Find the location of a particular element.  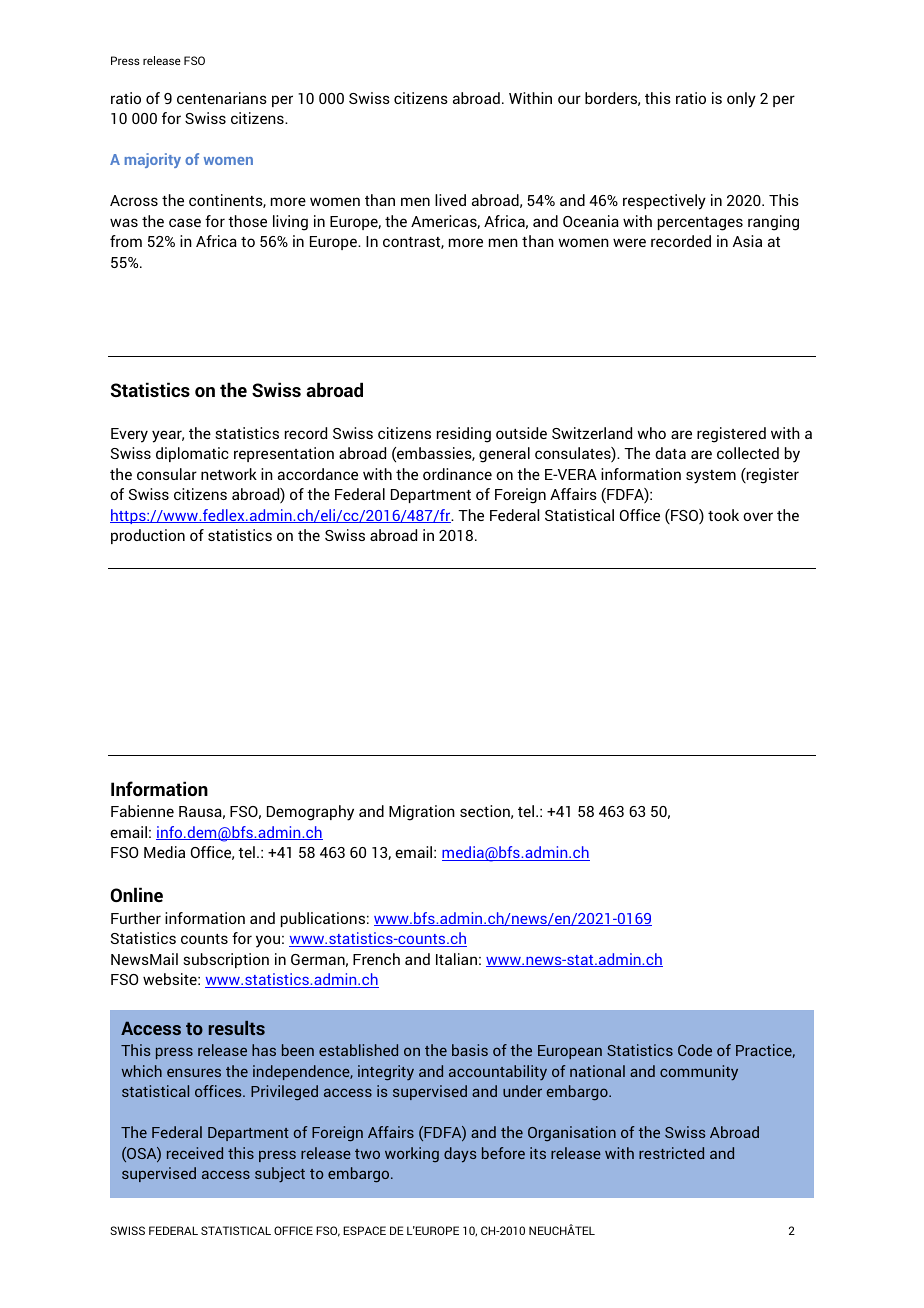

lived is located at coordinates (450, 200).
